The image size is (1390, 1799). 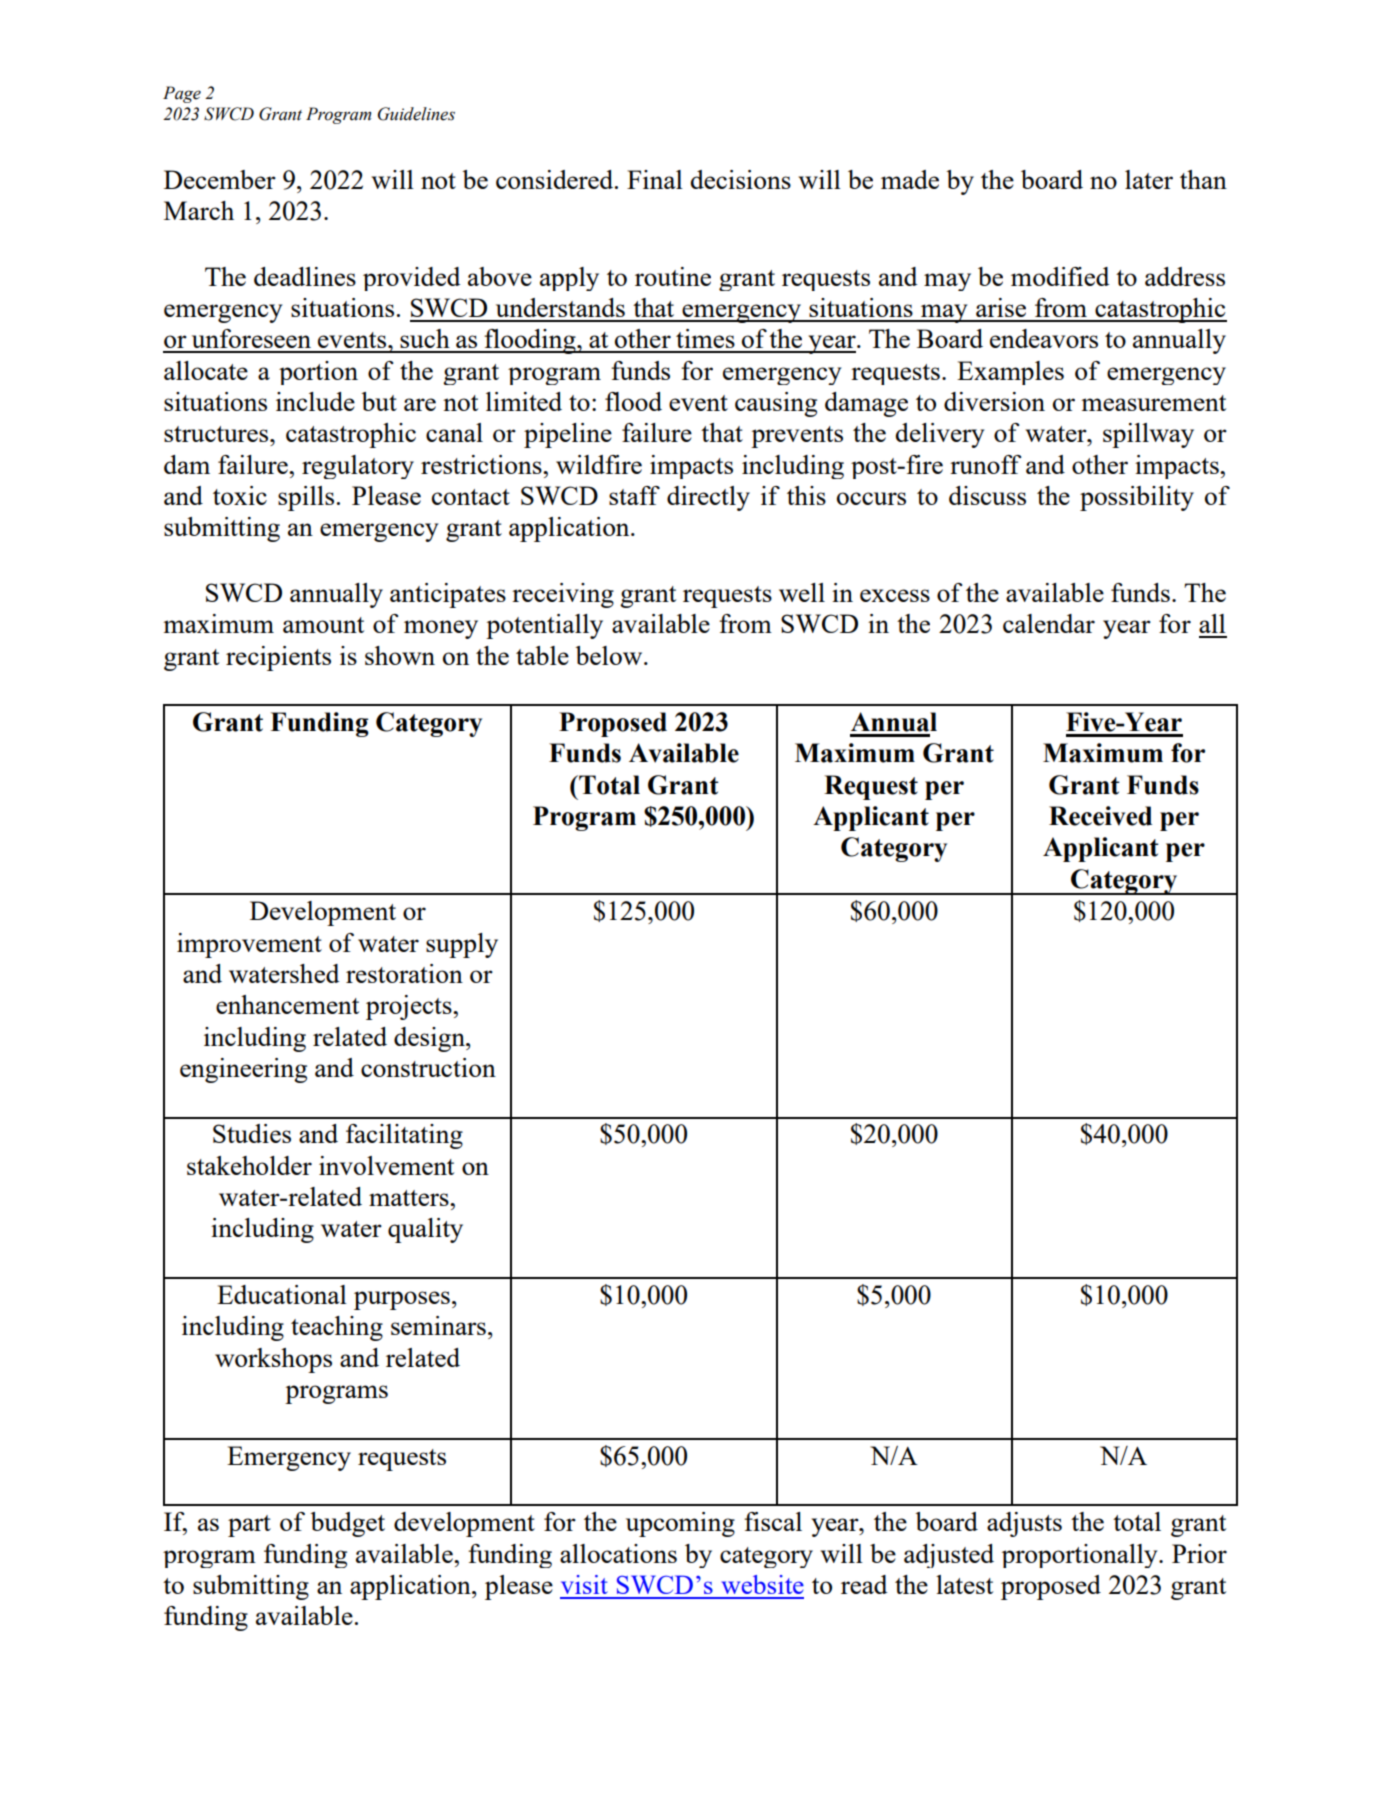 What do you see at coordinates (895, 595) in the screenshot?
I see `excess` at bounding box center [895, 595].
